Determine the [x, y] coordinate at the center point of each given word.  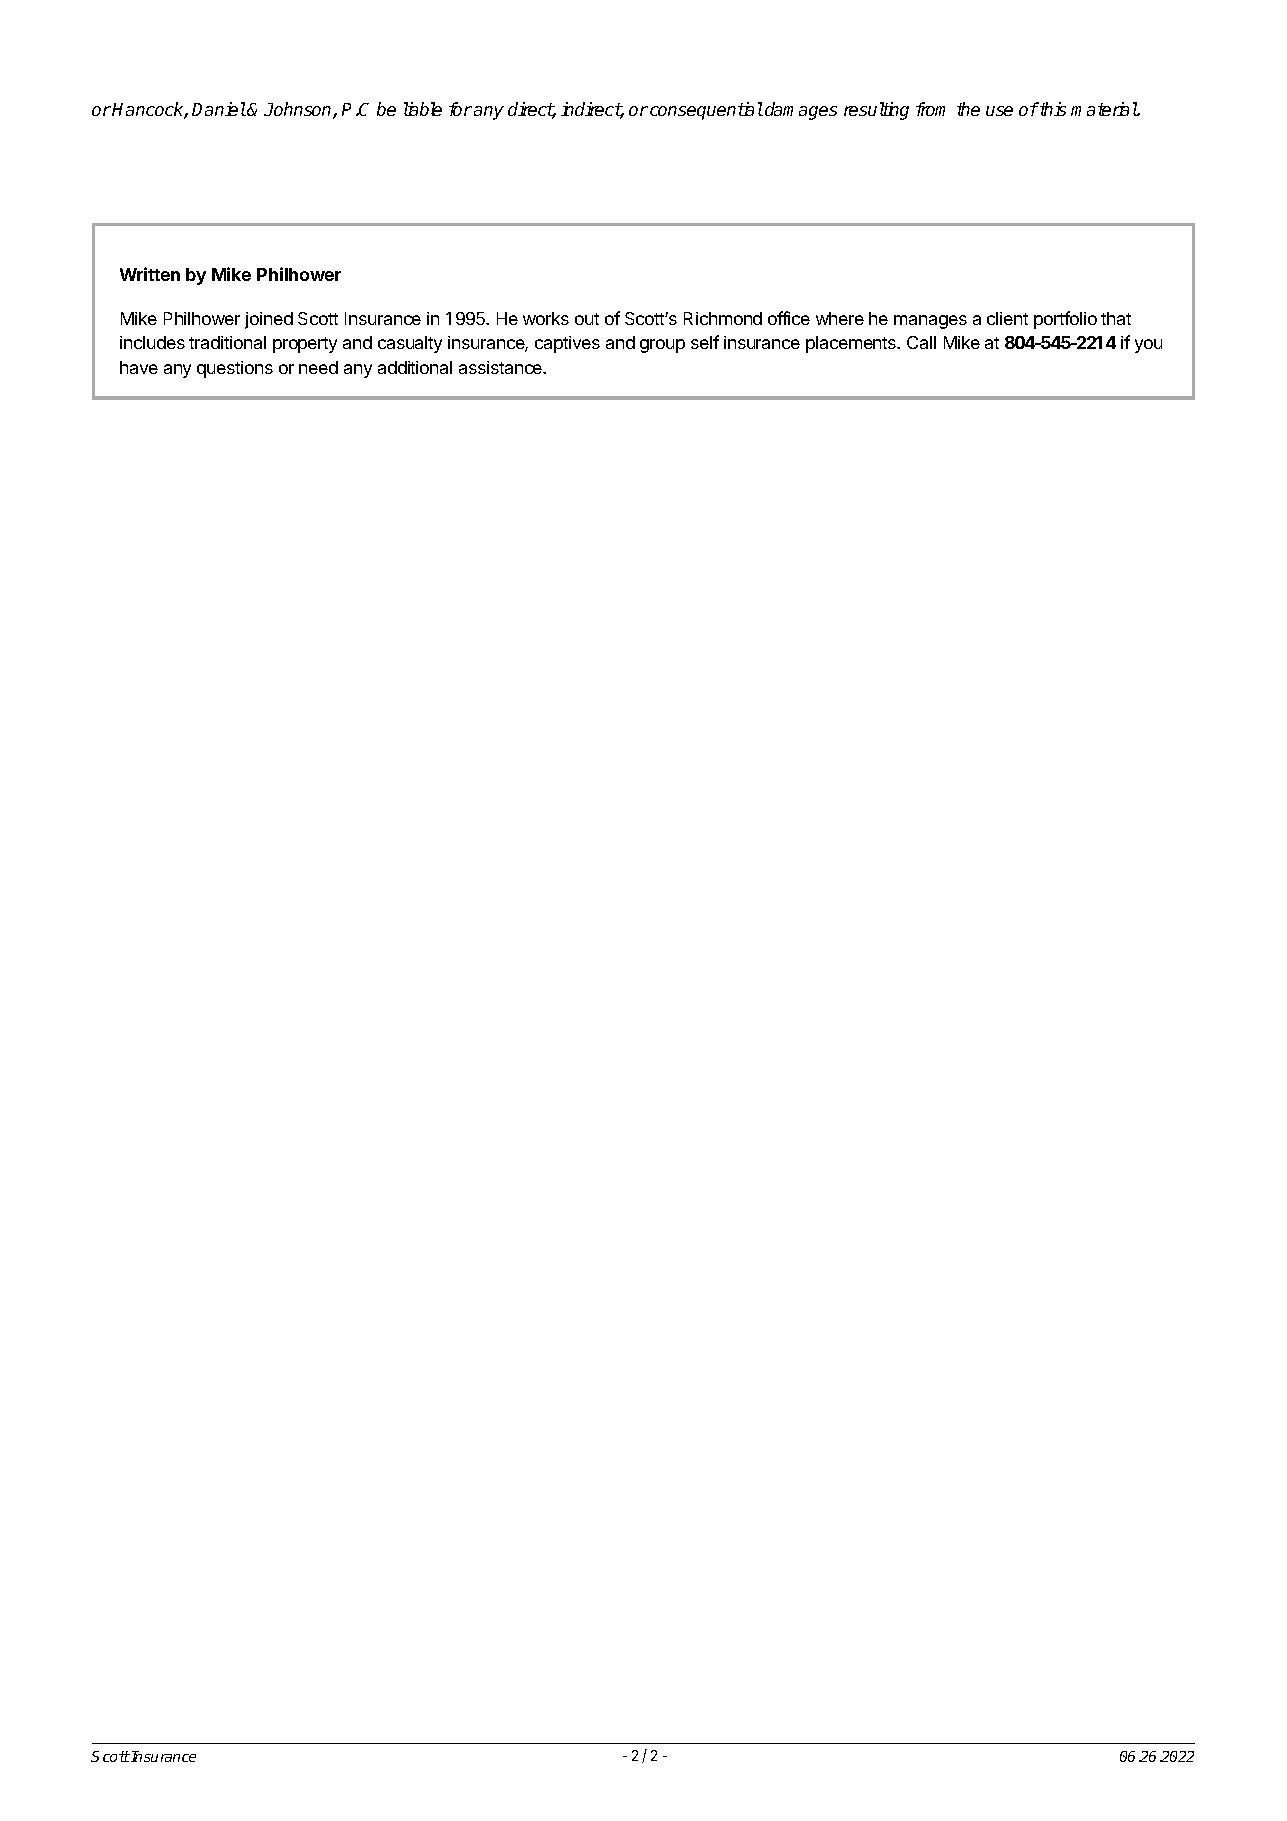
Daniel [219, 109]
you [1148, 346]
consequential [706, 111]
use [999, 111]
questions [235, 369]
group [662, 346]
